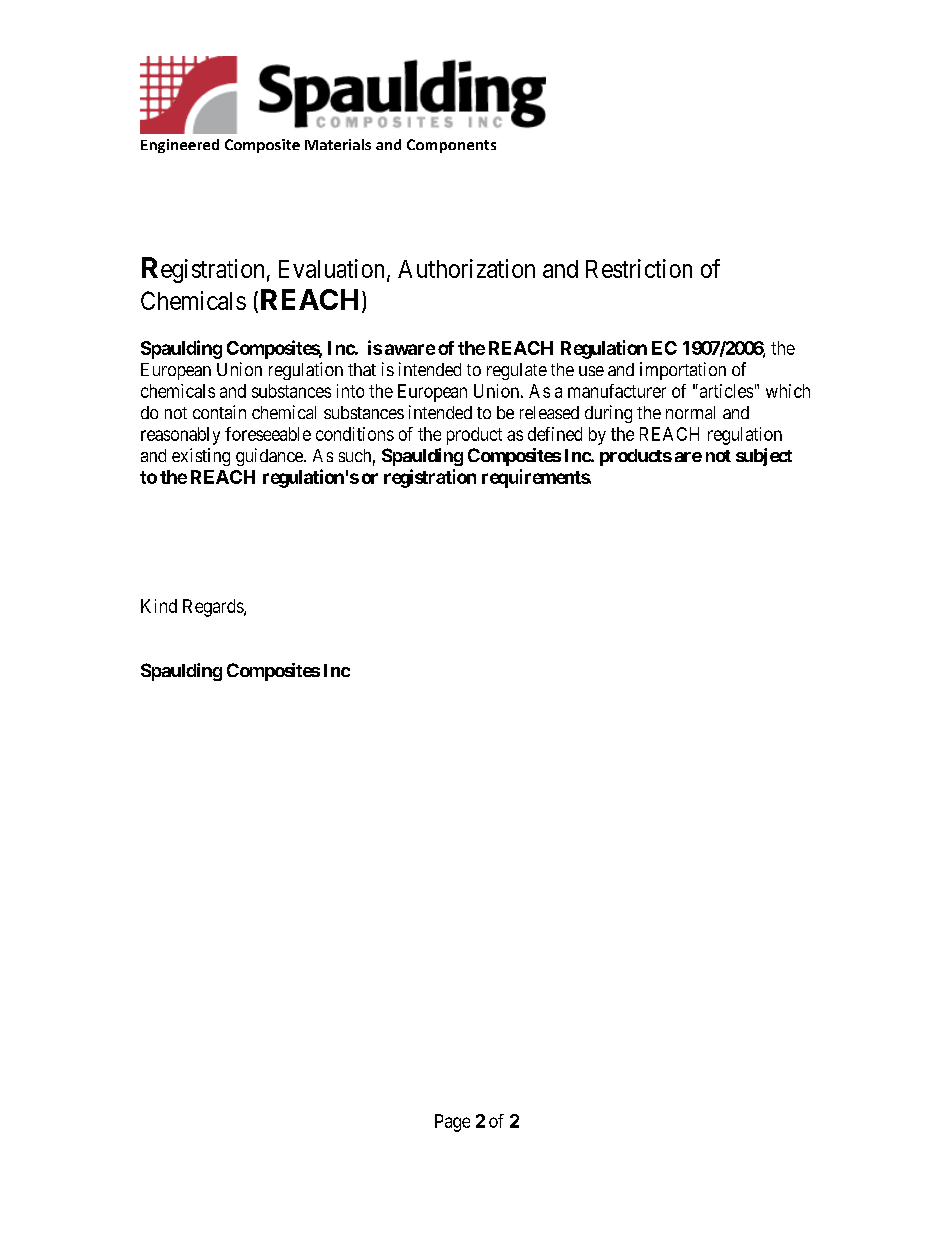 This document has width=952, height=1233. Describe the element at coordinates (451, 146) in the document. I see `Components` at that location.
